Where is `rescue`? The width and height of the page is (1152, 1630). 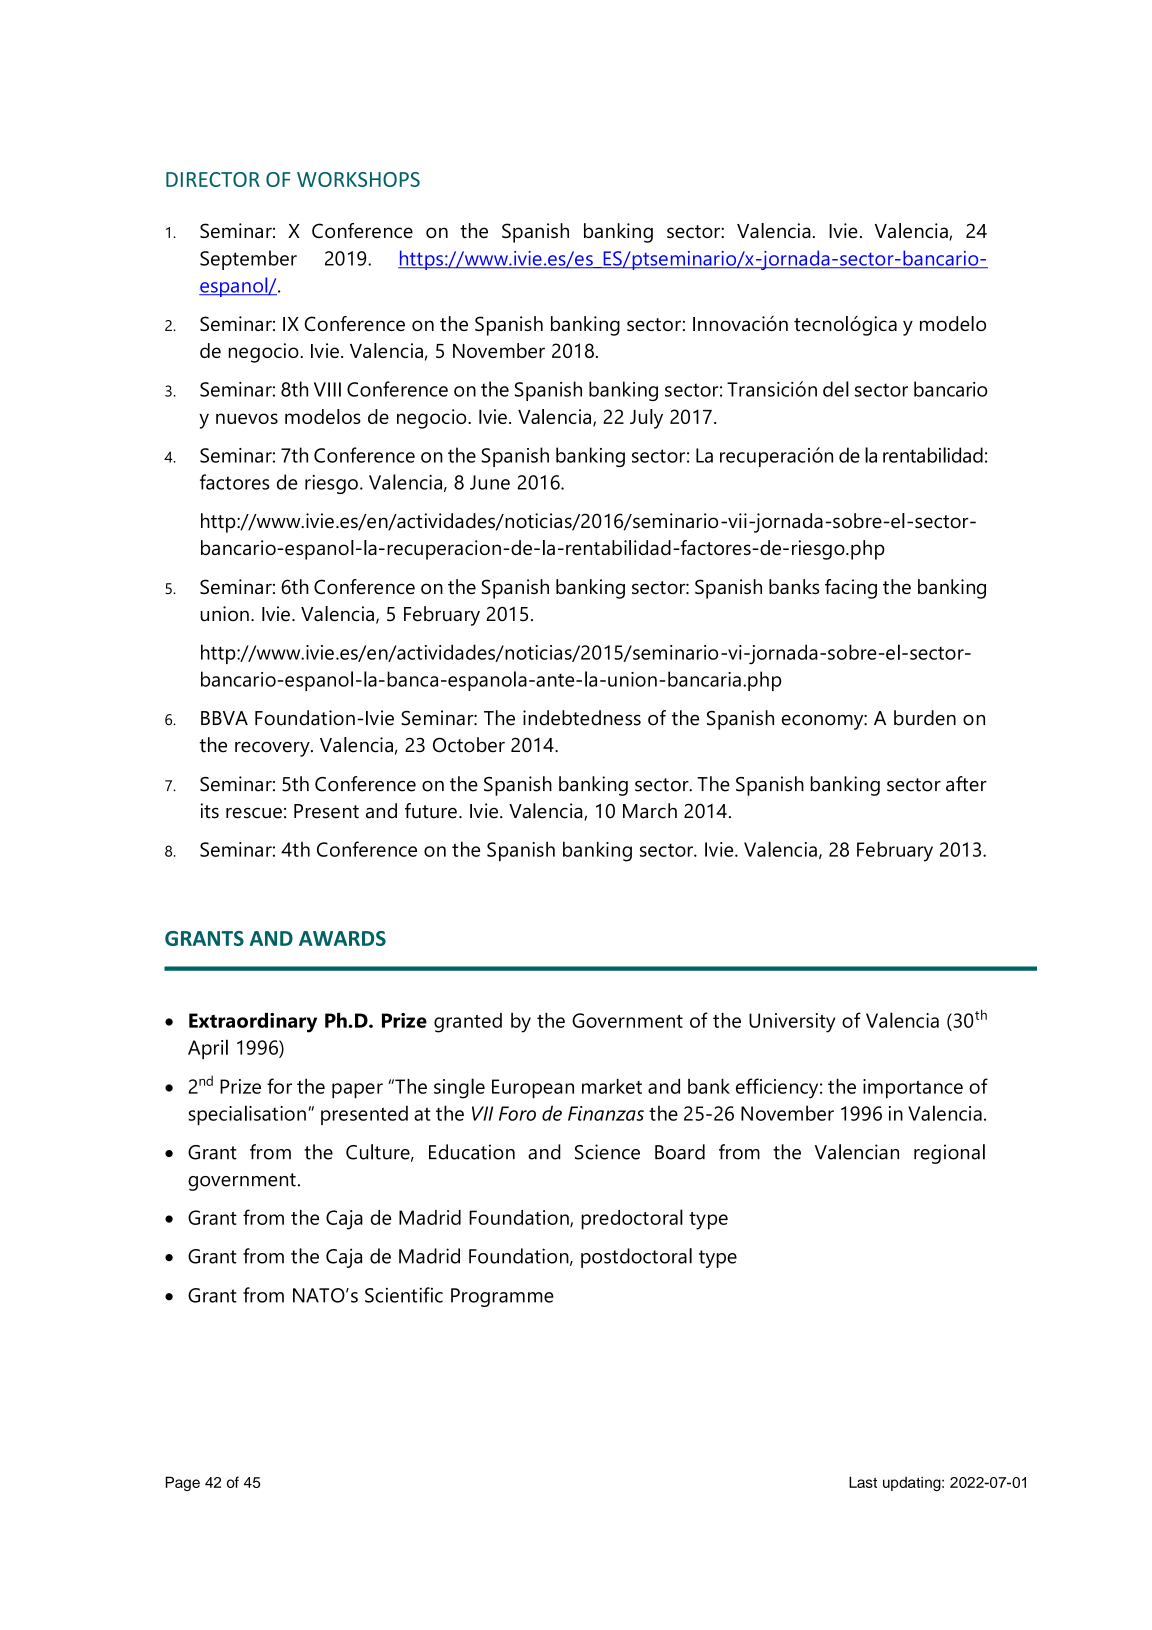
rescue is located at coordinates (254, 813).
